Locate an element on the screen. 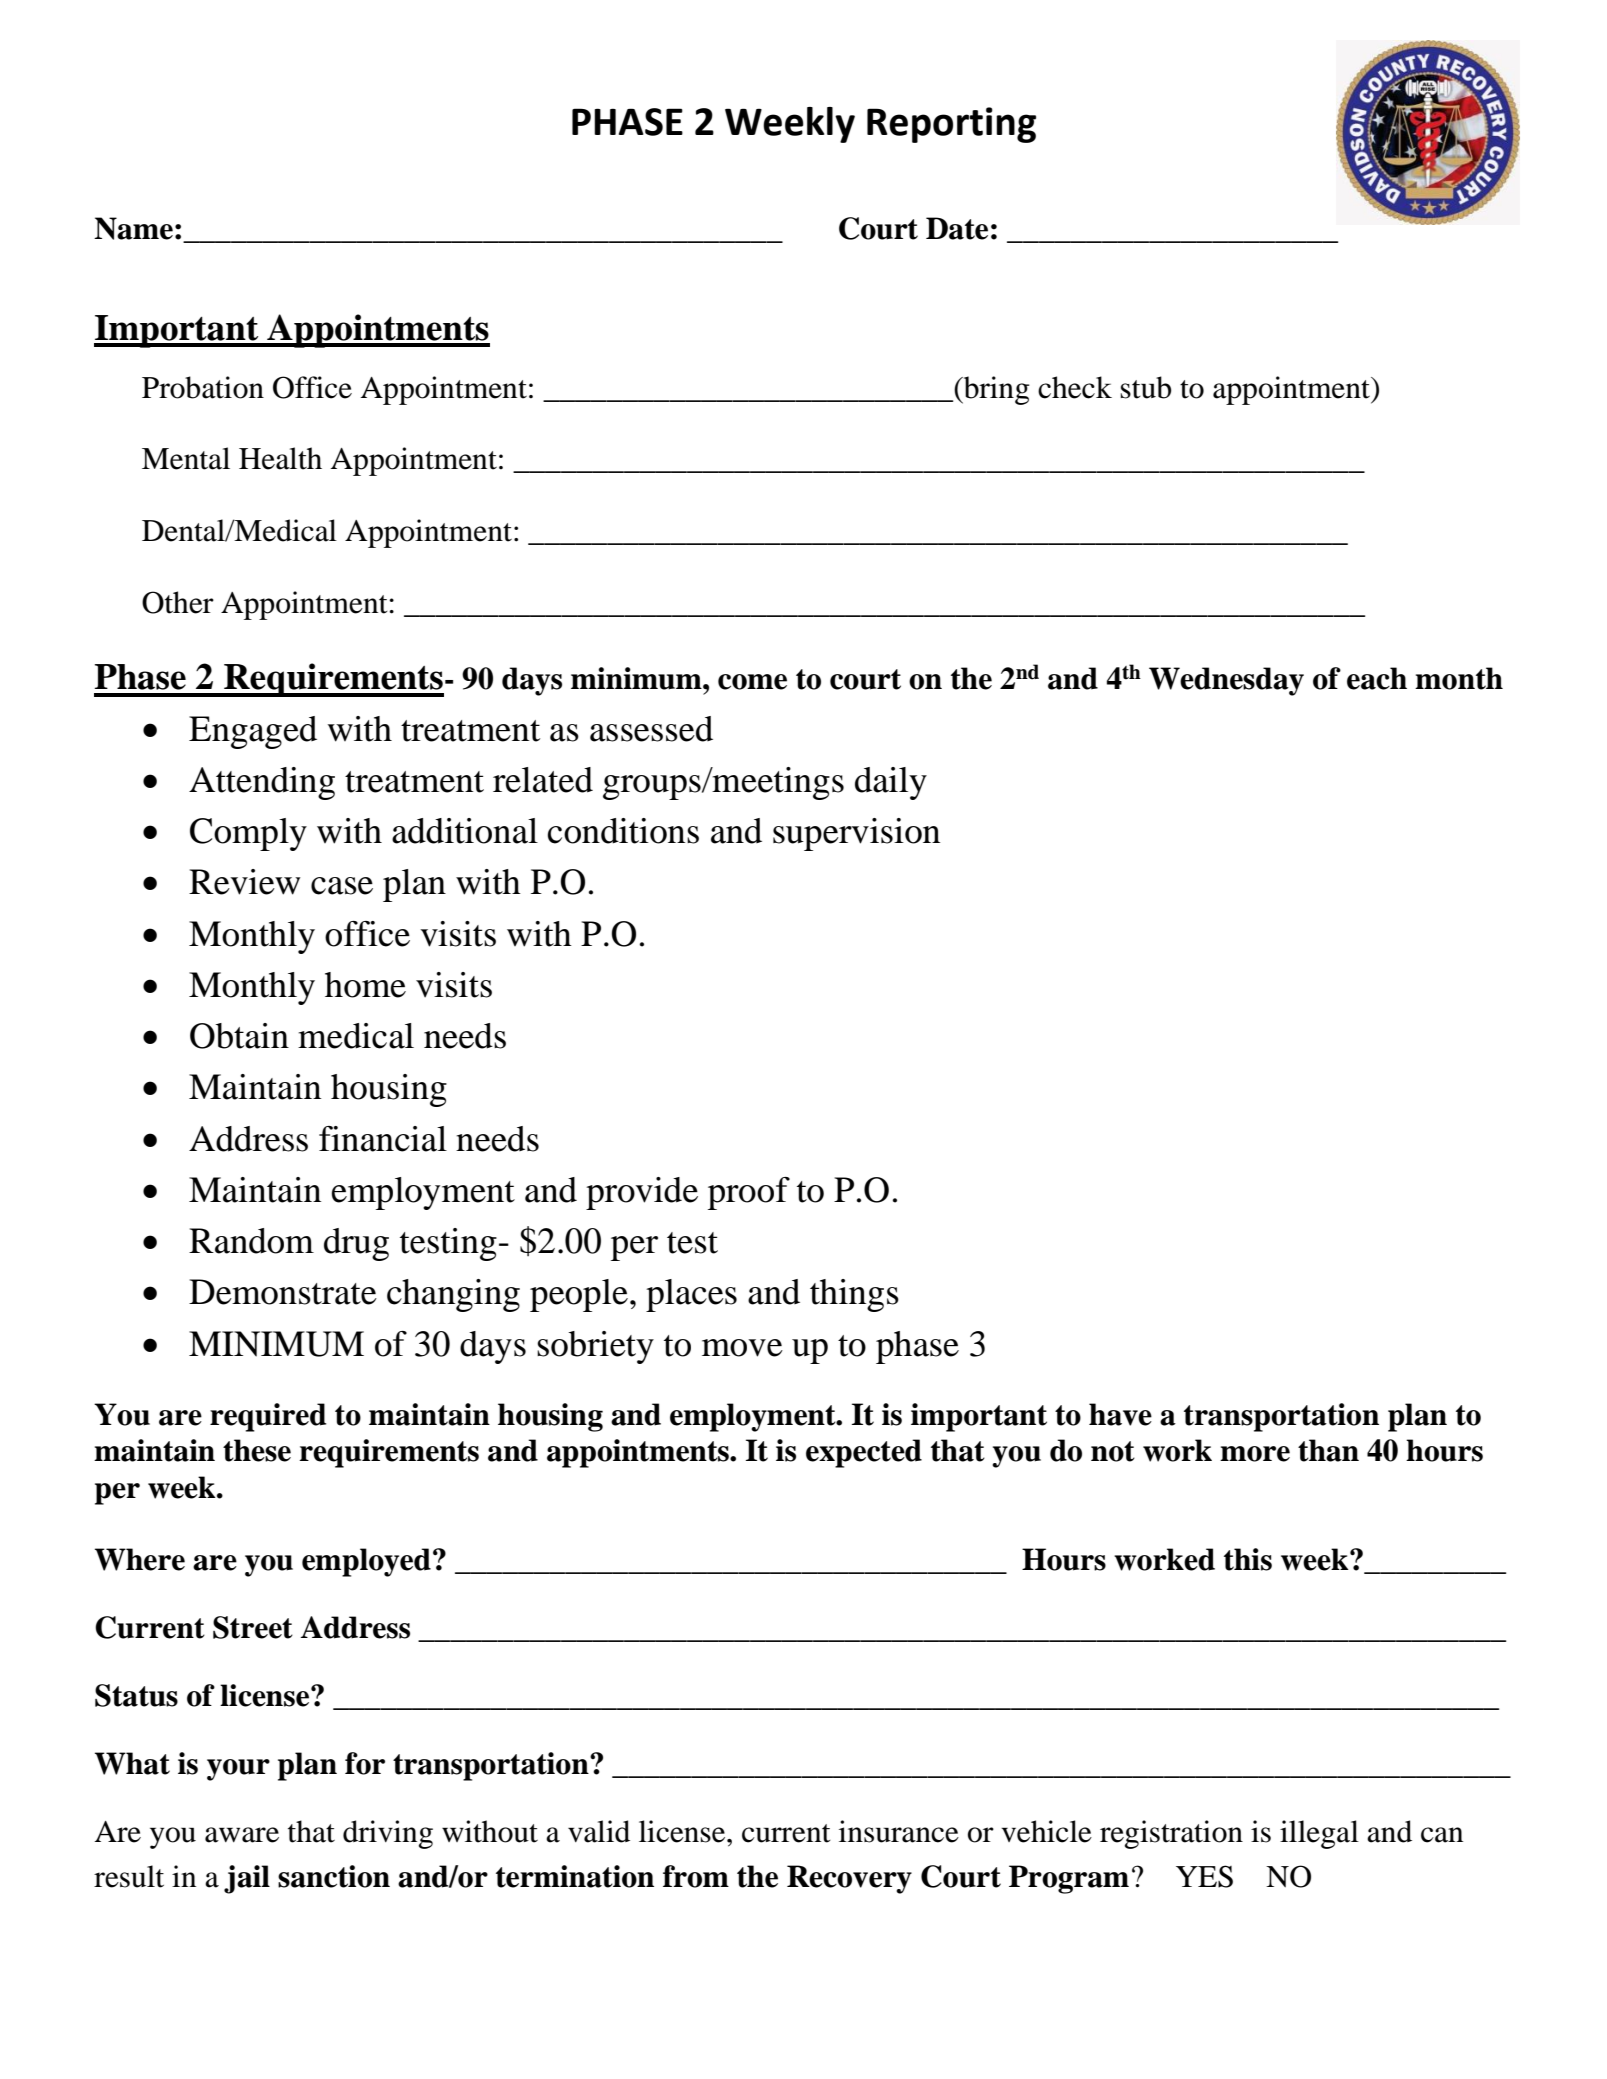 This screenshot has width=1607, height=2079. Other is located at coordinates (178, 602).
